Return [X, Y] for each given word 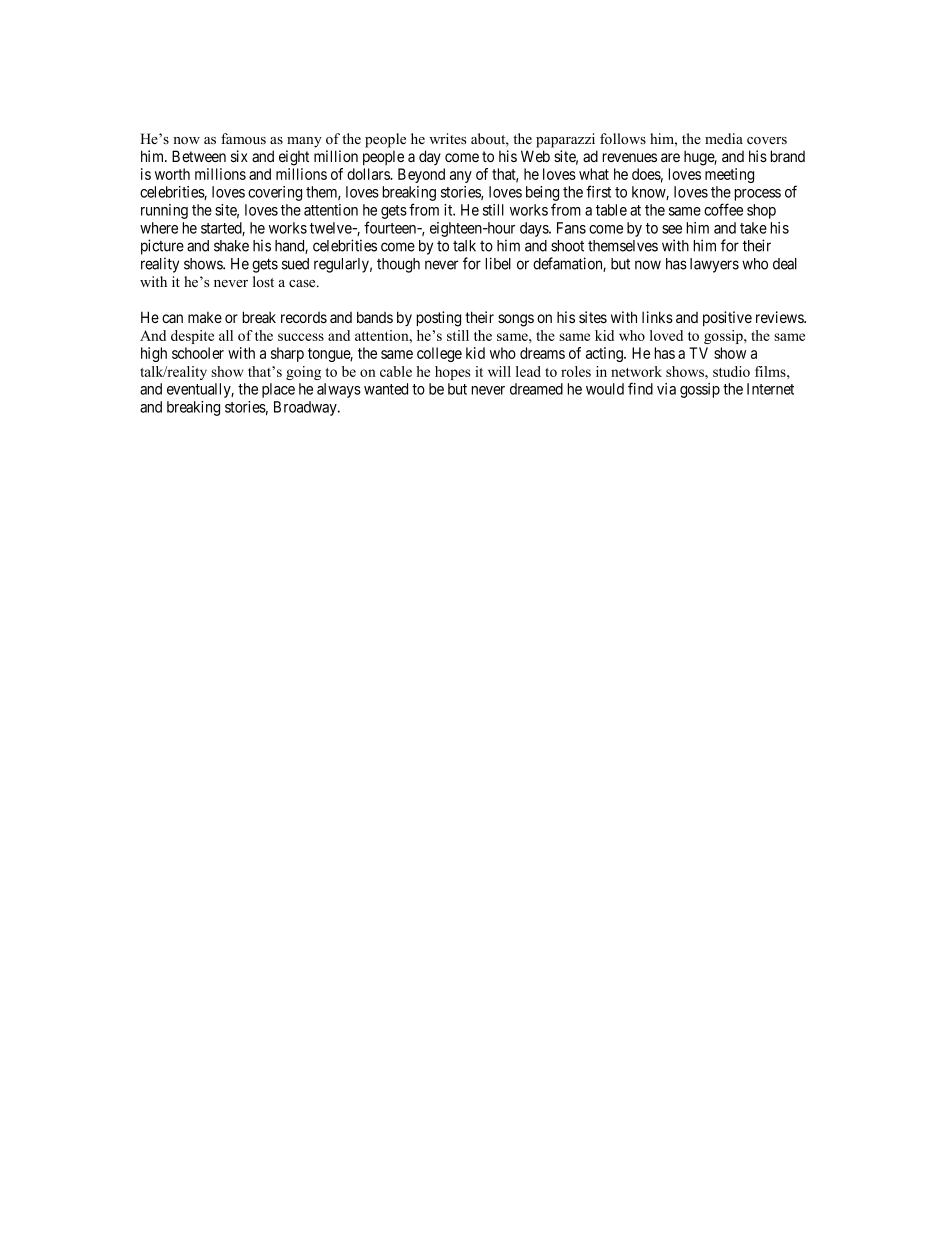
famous [243, 138]
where [159, 228]
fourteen [391, 227]
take [753, 228]
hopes [452, 373]
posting [439, 319]
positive [727, 318]
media [724, 138]
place [278, 390]
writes [447, 138]
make [205, 317]
